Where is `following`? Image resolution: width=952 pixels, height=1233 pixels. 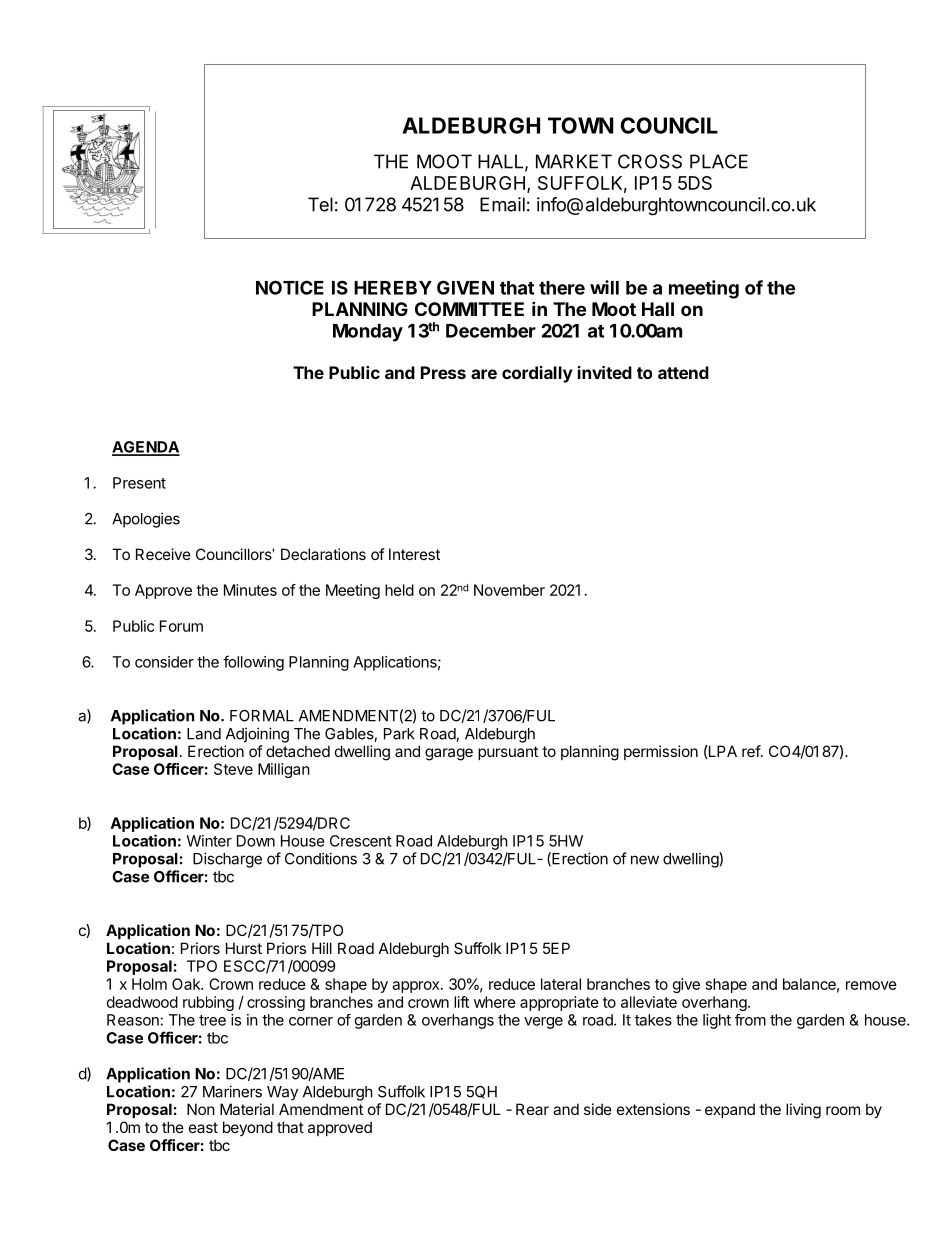 following is located at coordinates (253, 663).
